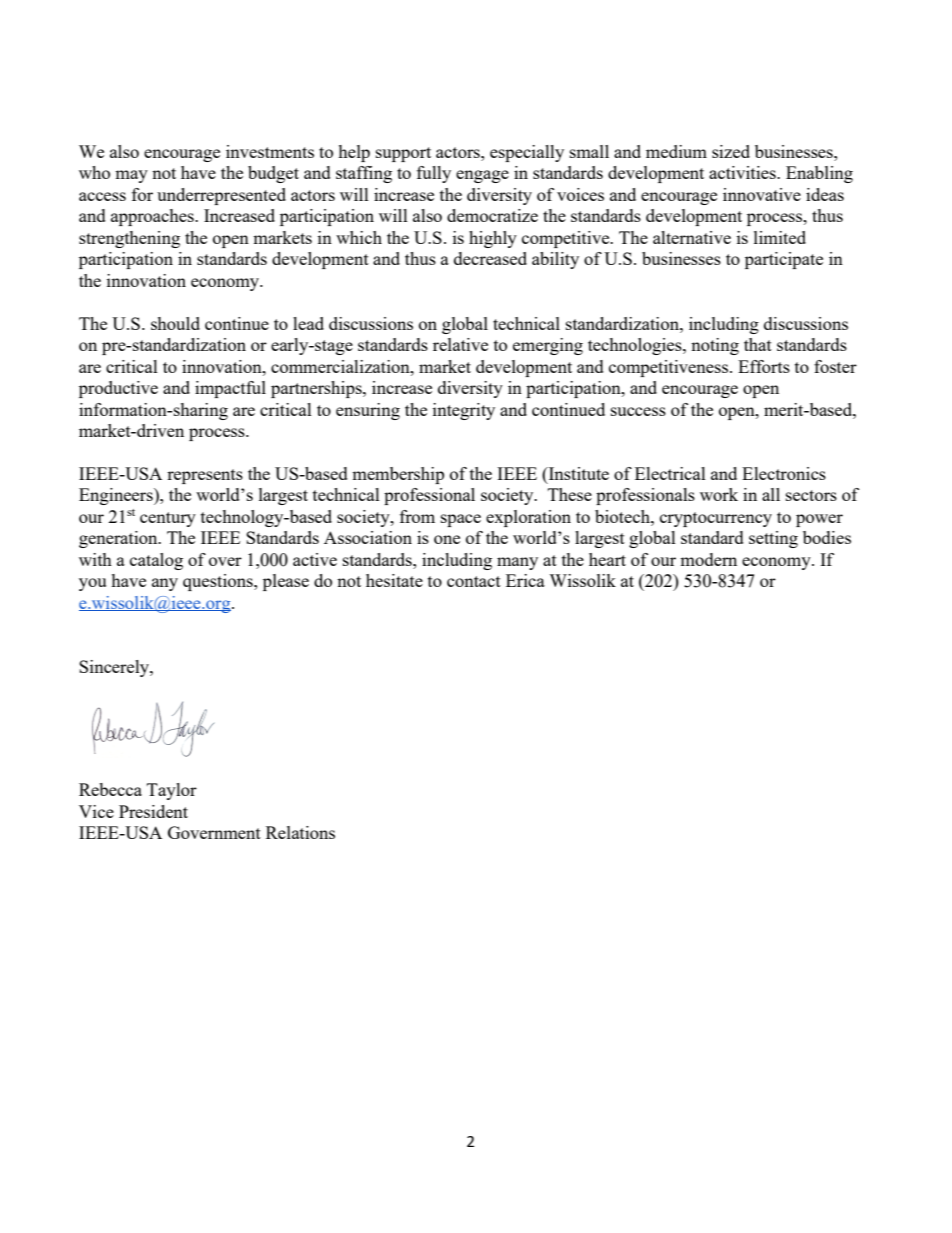 The width and height of the document is (952, 1233). Describe the element at coordinates (300, 832) in the document. I see `Relations` at that location.
